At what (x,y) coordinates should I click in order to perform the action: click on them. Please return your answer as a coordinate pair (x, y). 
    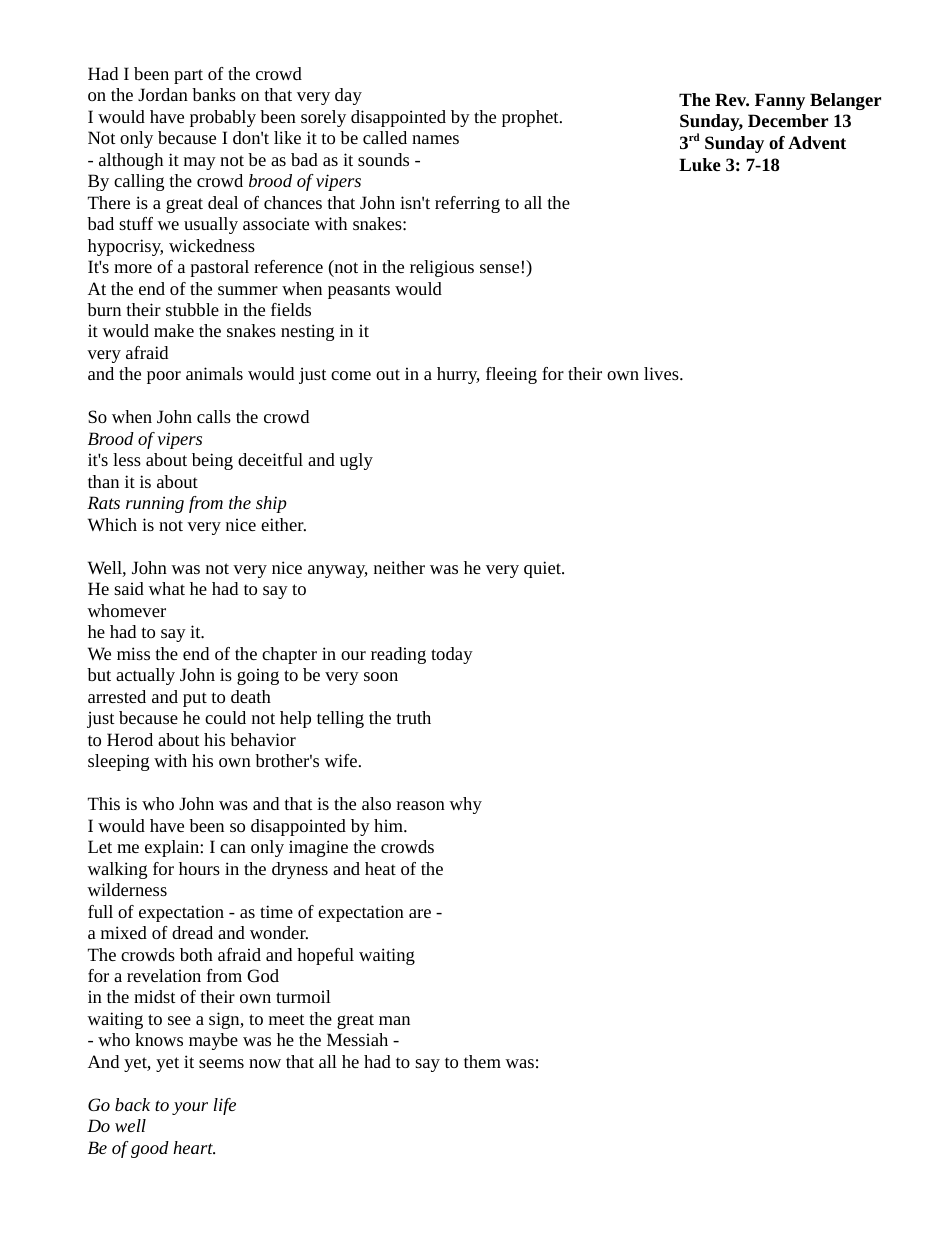
    Looking at the image, I should click on (482, 1061).
